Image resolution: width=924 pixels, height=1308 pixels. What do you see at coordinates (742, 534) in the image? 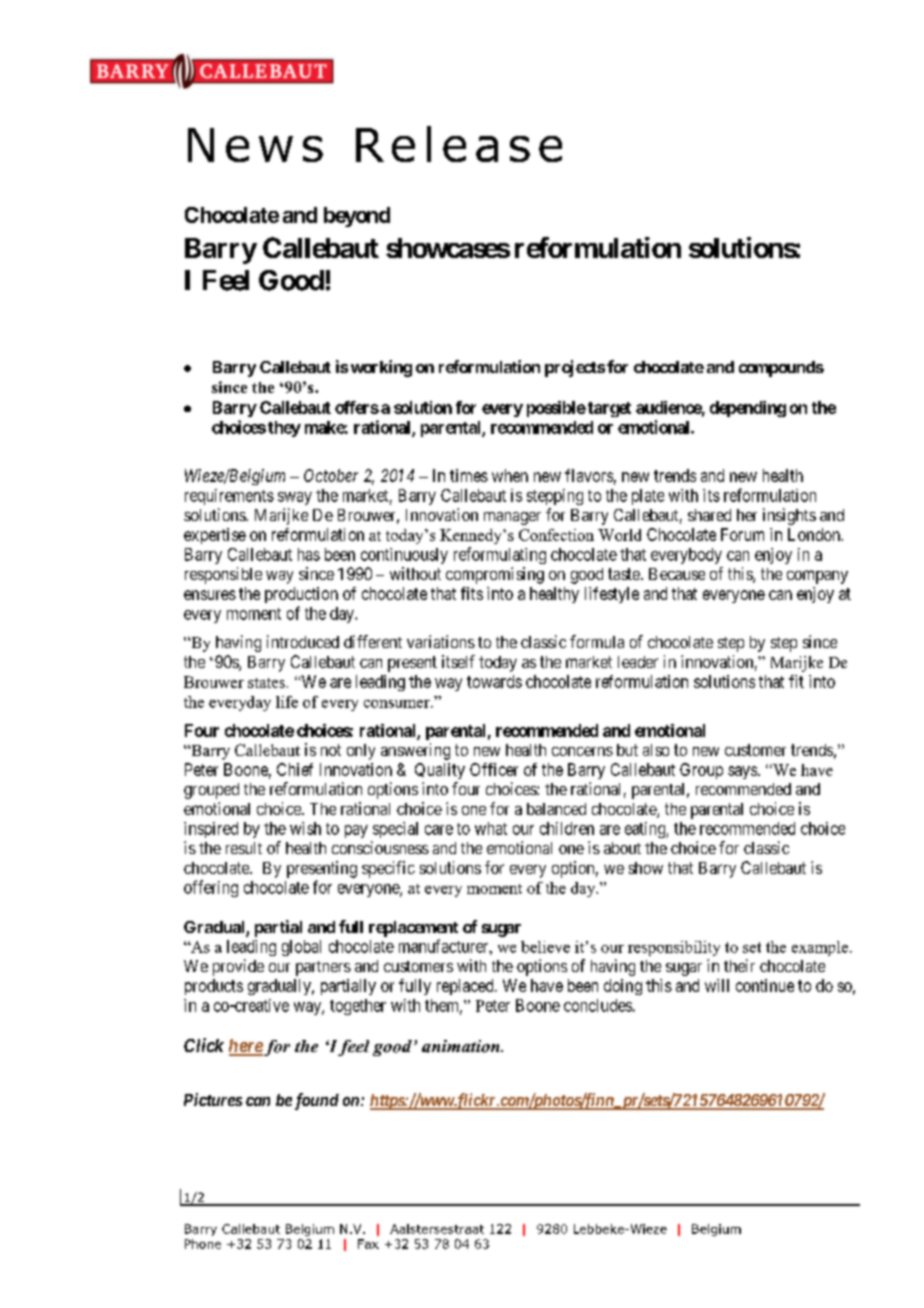
I see `Forum` at bounding box center [742, 534].
